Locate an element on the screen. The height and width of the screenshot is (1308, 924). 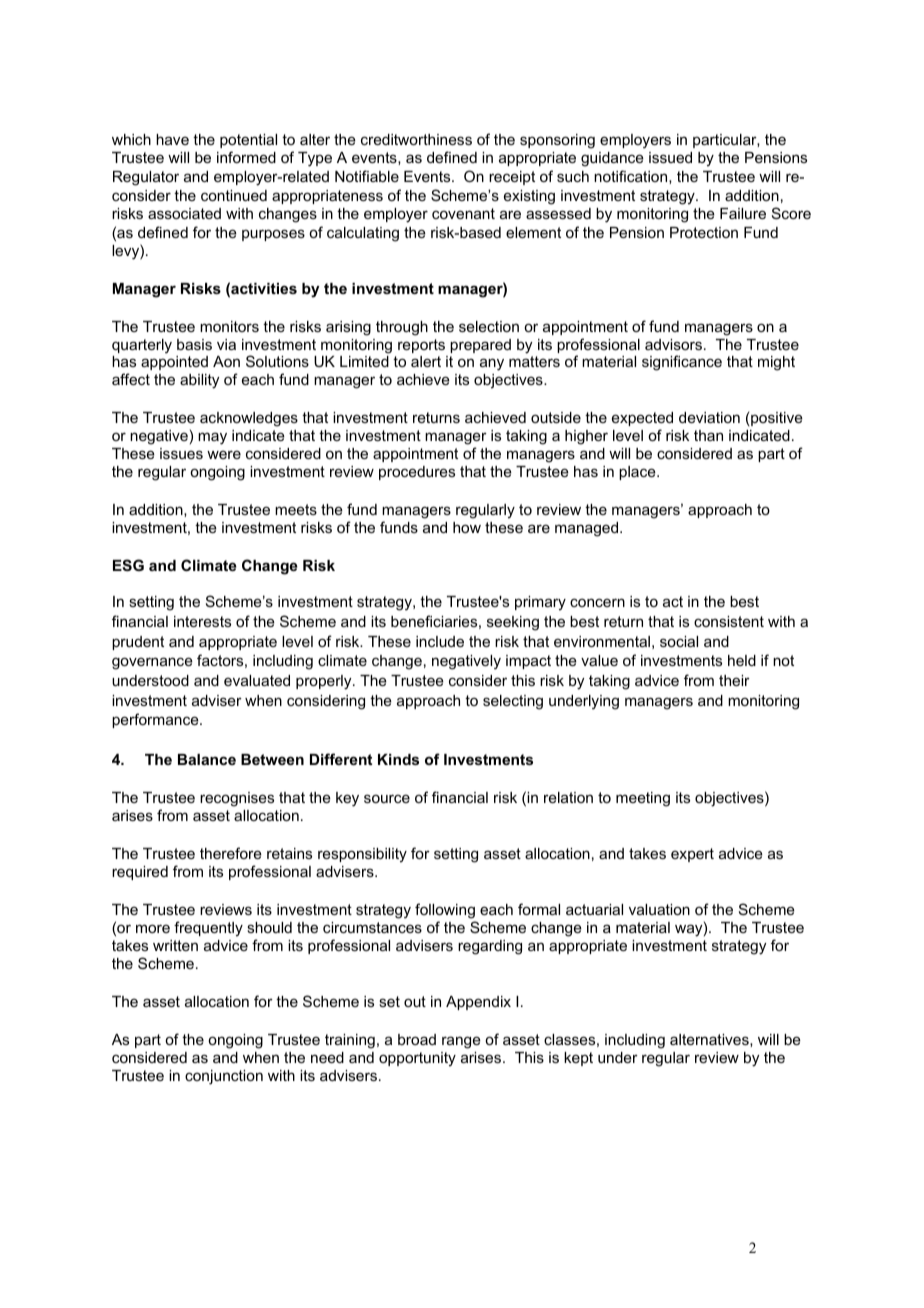
informed is located at coordinates (246, 157).
